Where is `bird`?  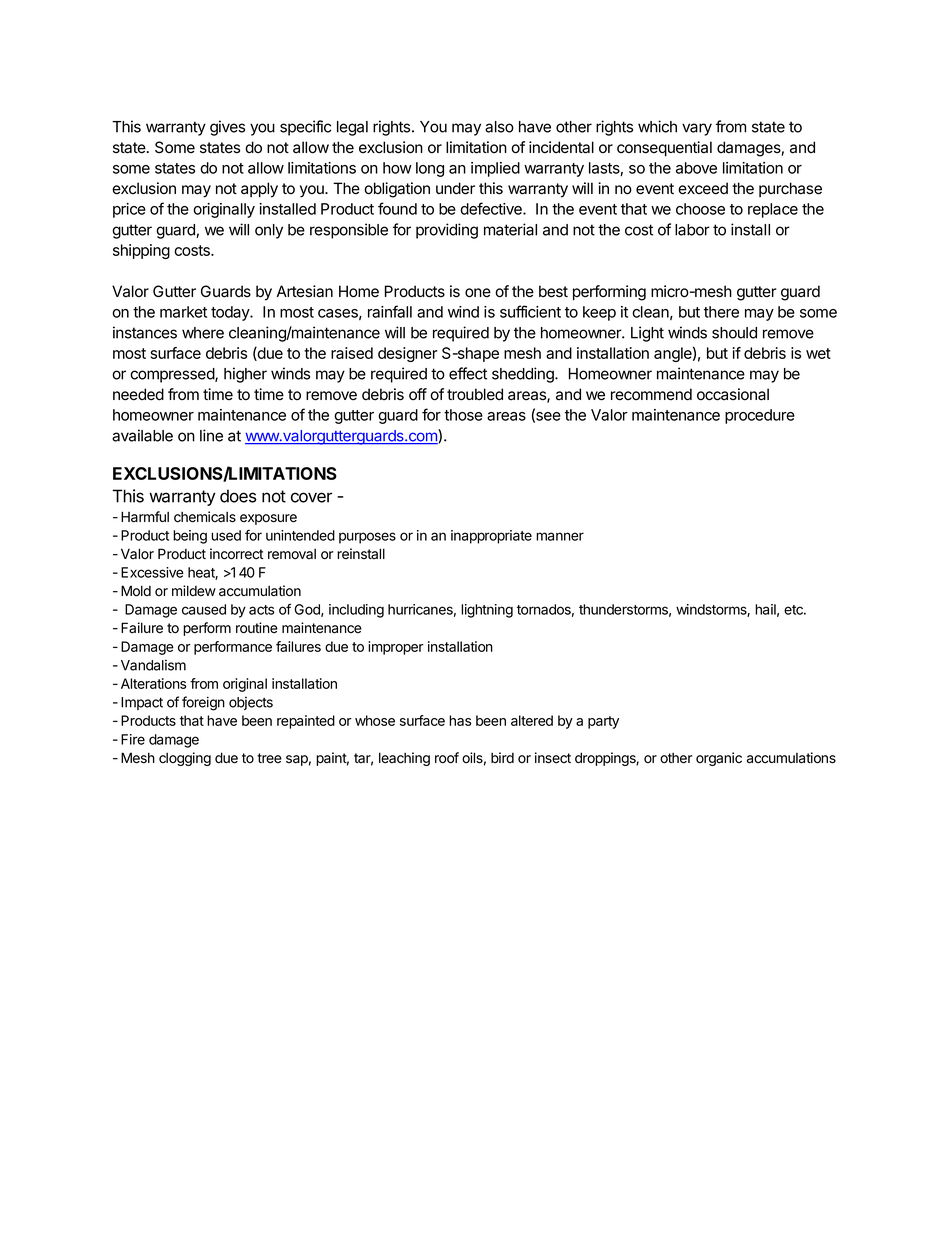 bird is located at coordinates (502, 757).
